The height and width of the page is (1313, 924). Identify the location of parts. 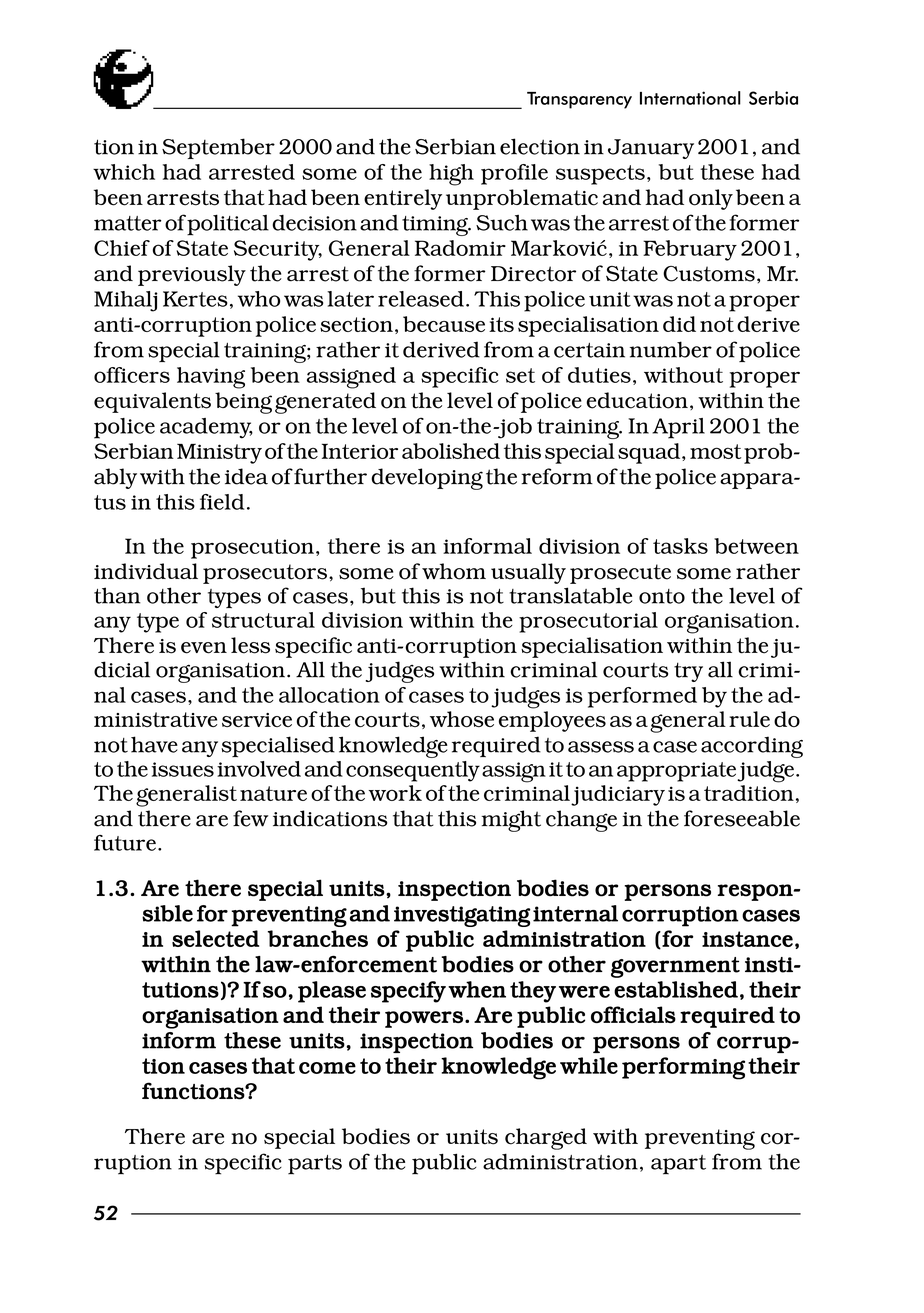
(315, 1165).
